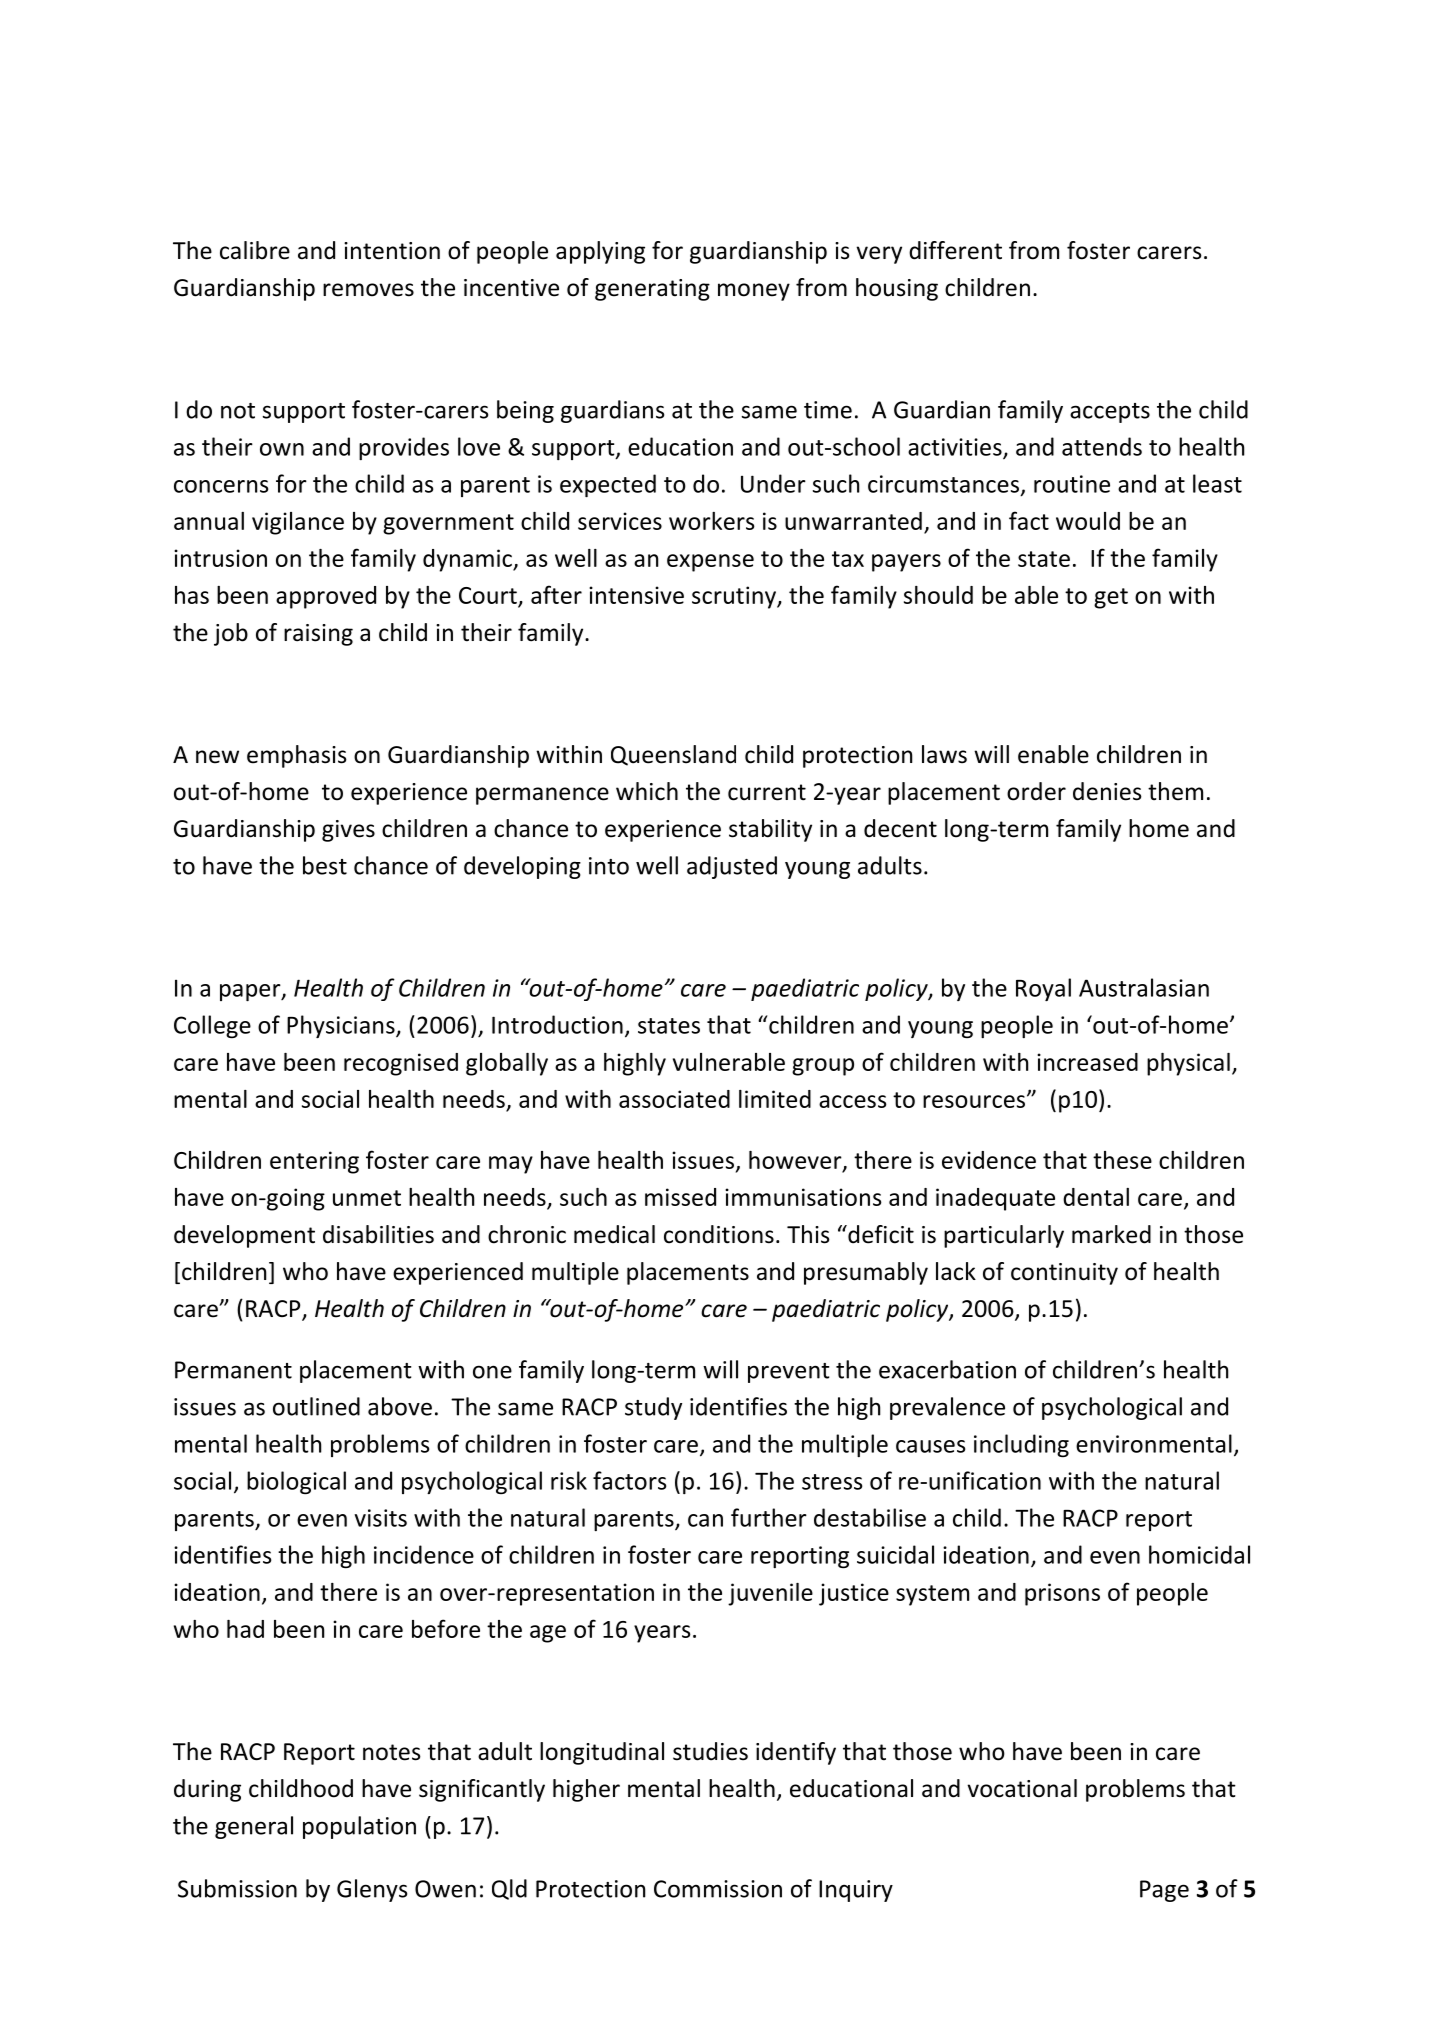 This image has height=2022, width=1429. I want to click on accepts, so click(1110, 413).
